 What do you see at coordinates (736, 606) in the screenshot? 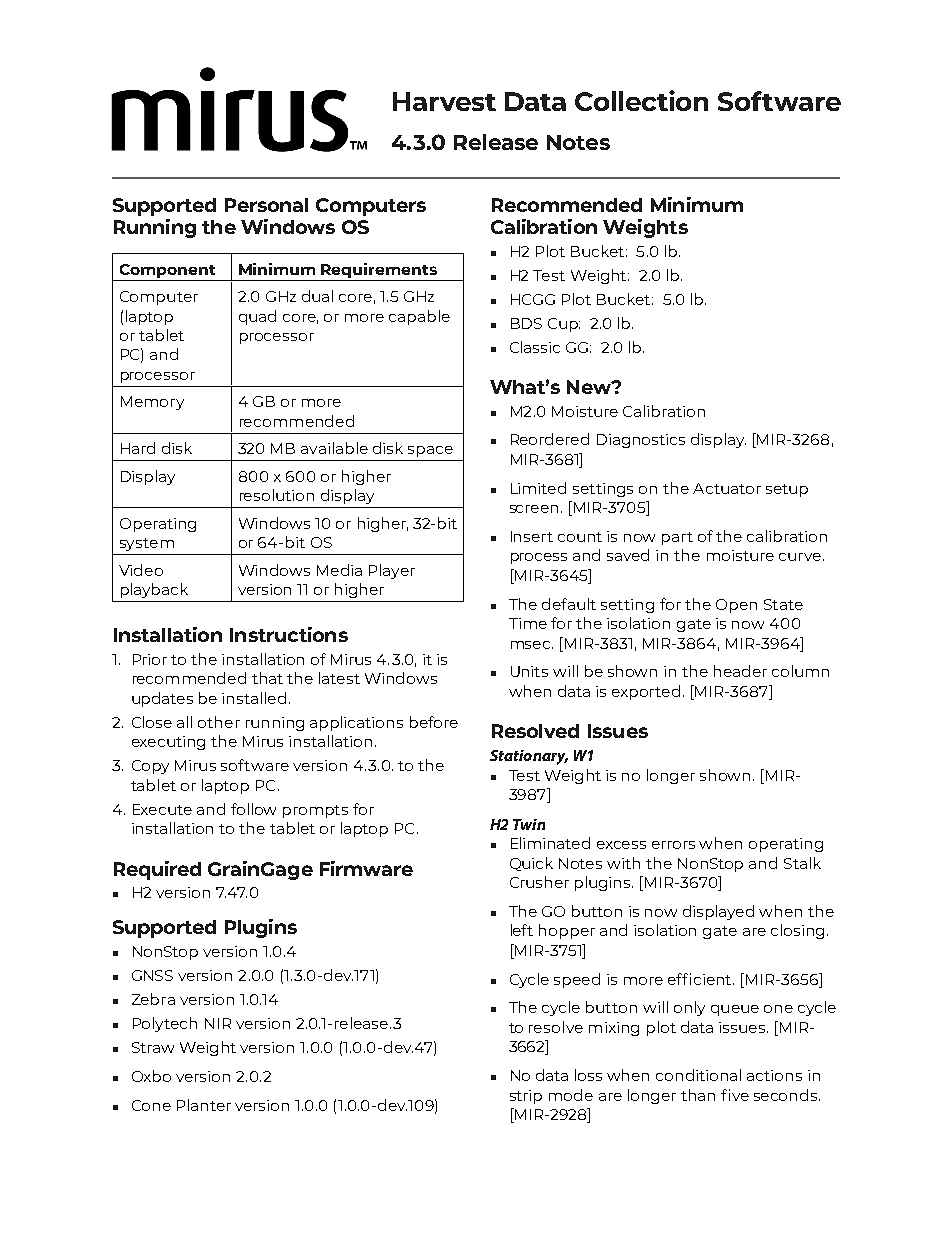
I see `Open` at bounding box center [736, 606].
